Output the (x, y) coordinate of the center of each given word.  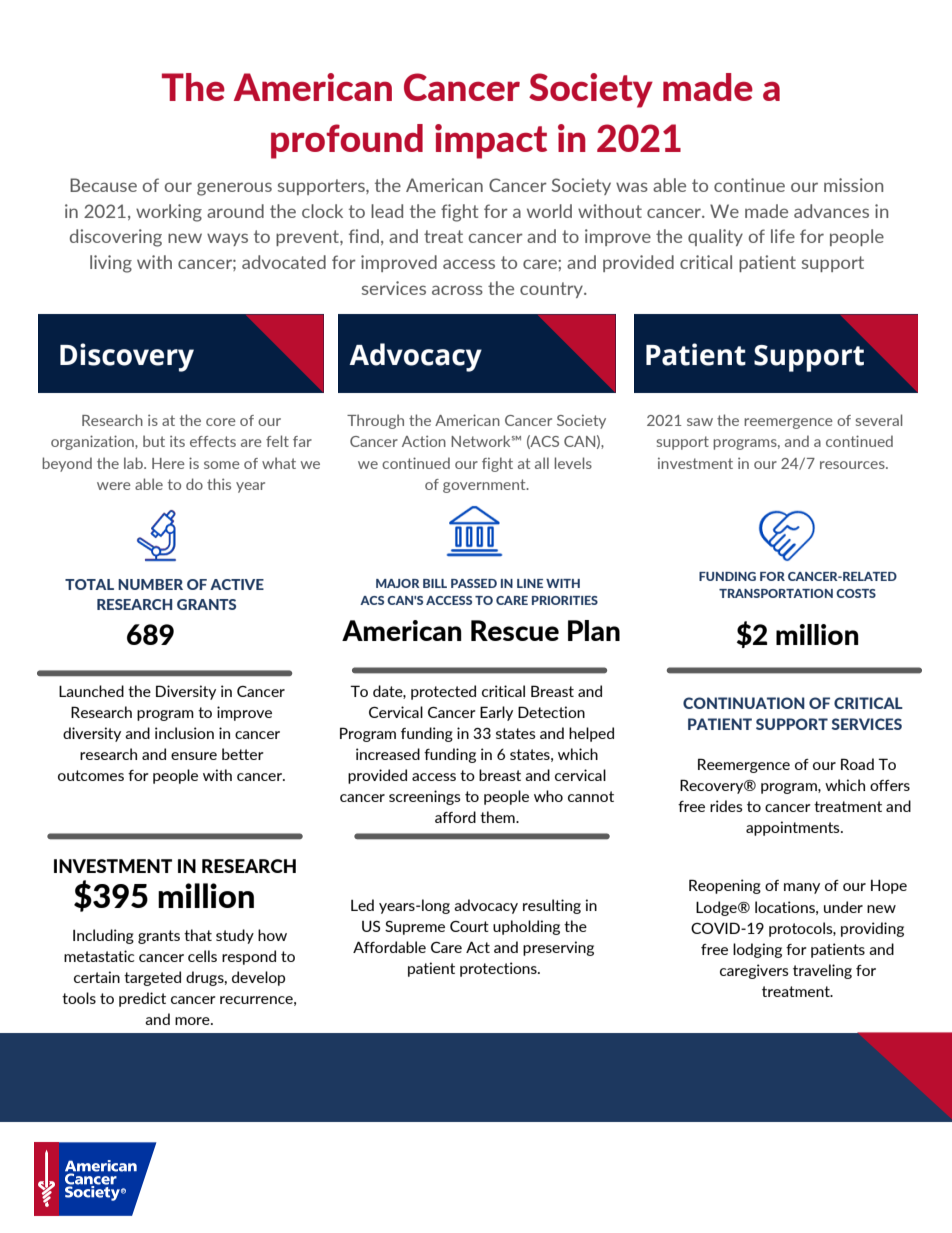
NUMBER (150, 584)
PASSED (474, 583)
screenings (425, 797)
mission (853, 185)
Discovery (127, 357)
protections (499, 969)
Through (375, 421)
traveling (822, 971)
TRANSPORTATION (776, 593)
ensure (194, 756)
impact (491, 141)
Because (103, 185)
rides (726, 806)
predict (142, 999)
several (878, 420)
